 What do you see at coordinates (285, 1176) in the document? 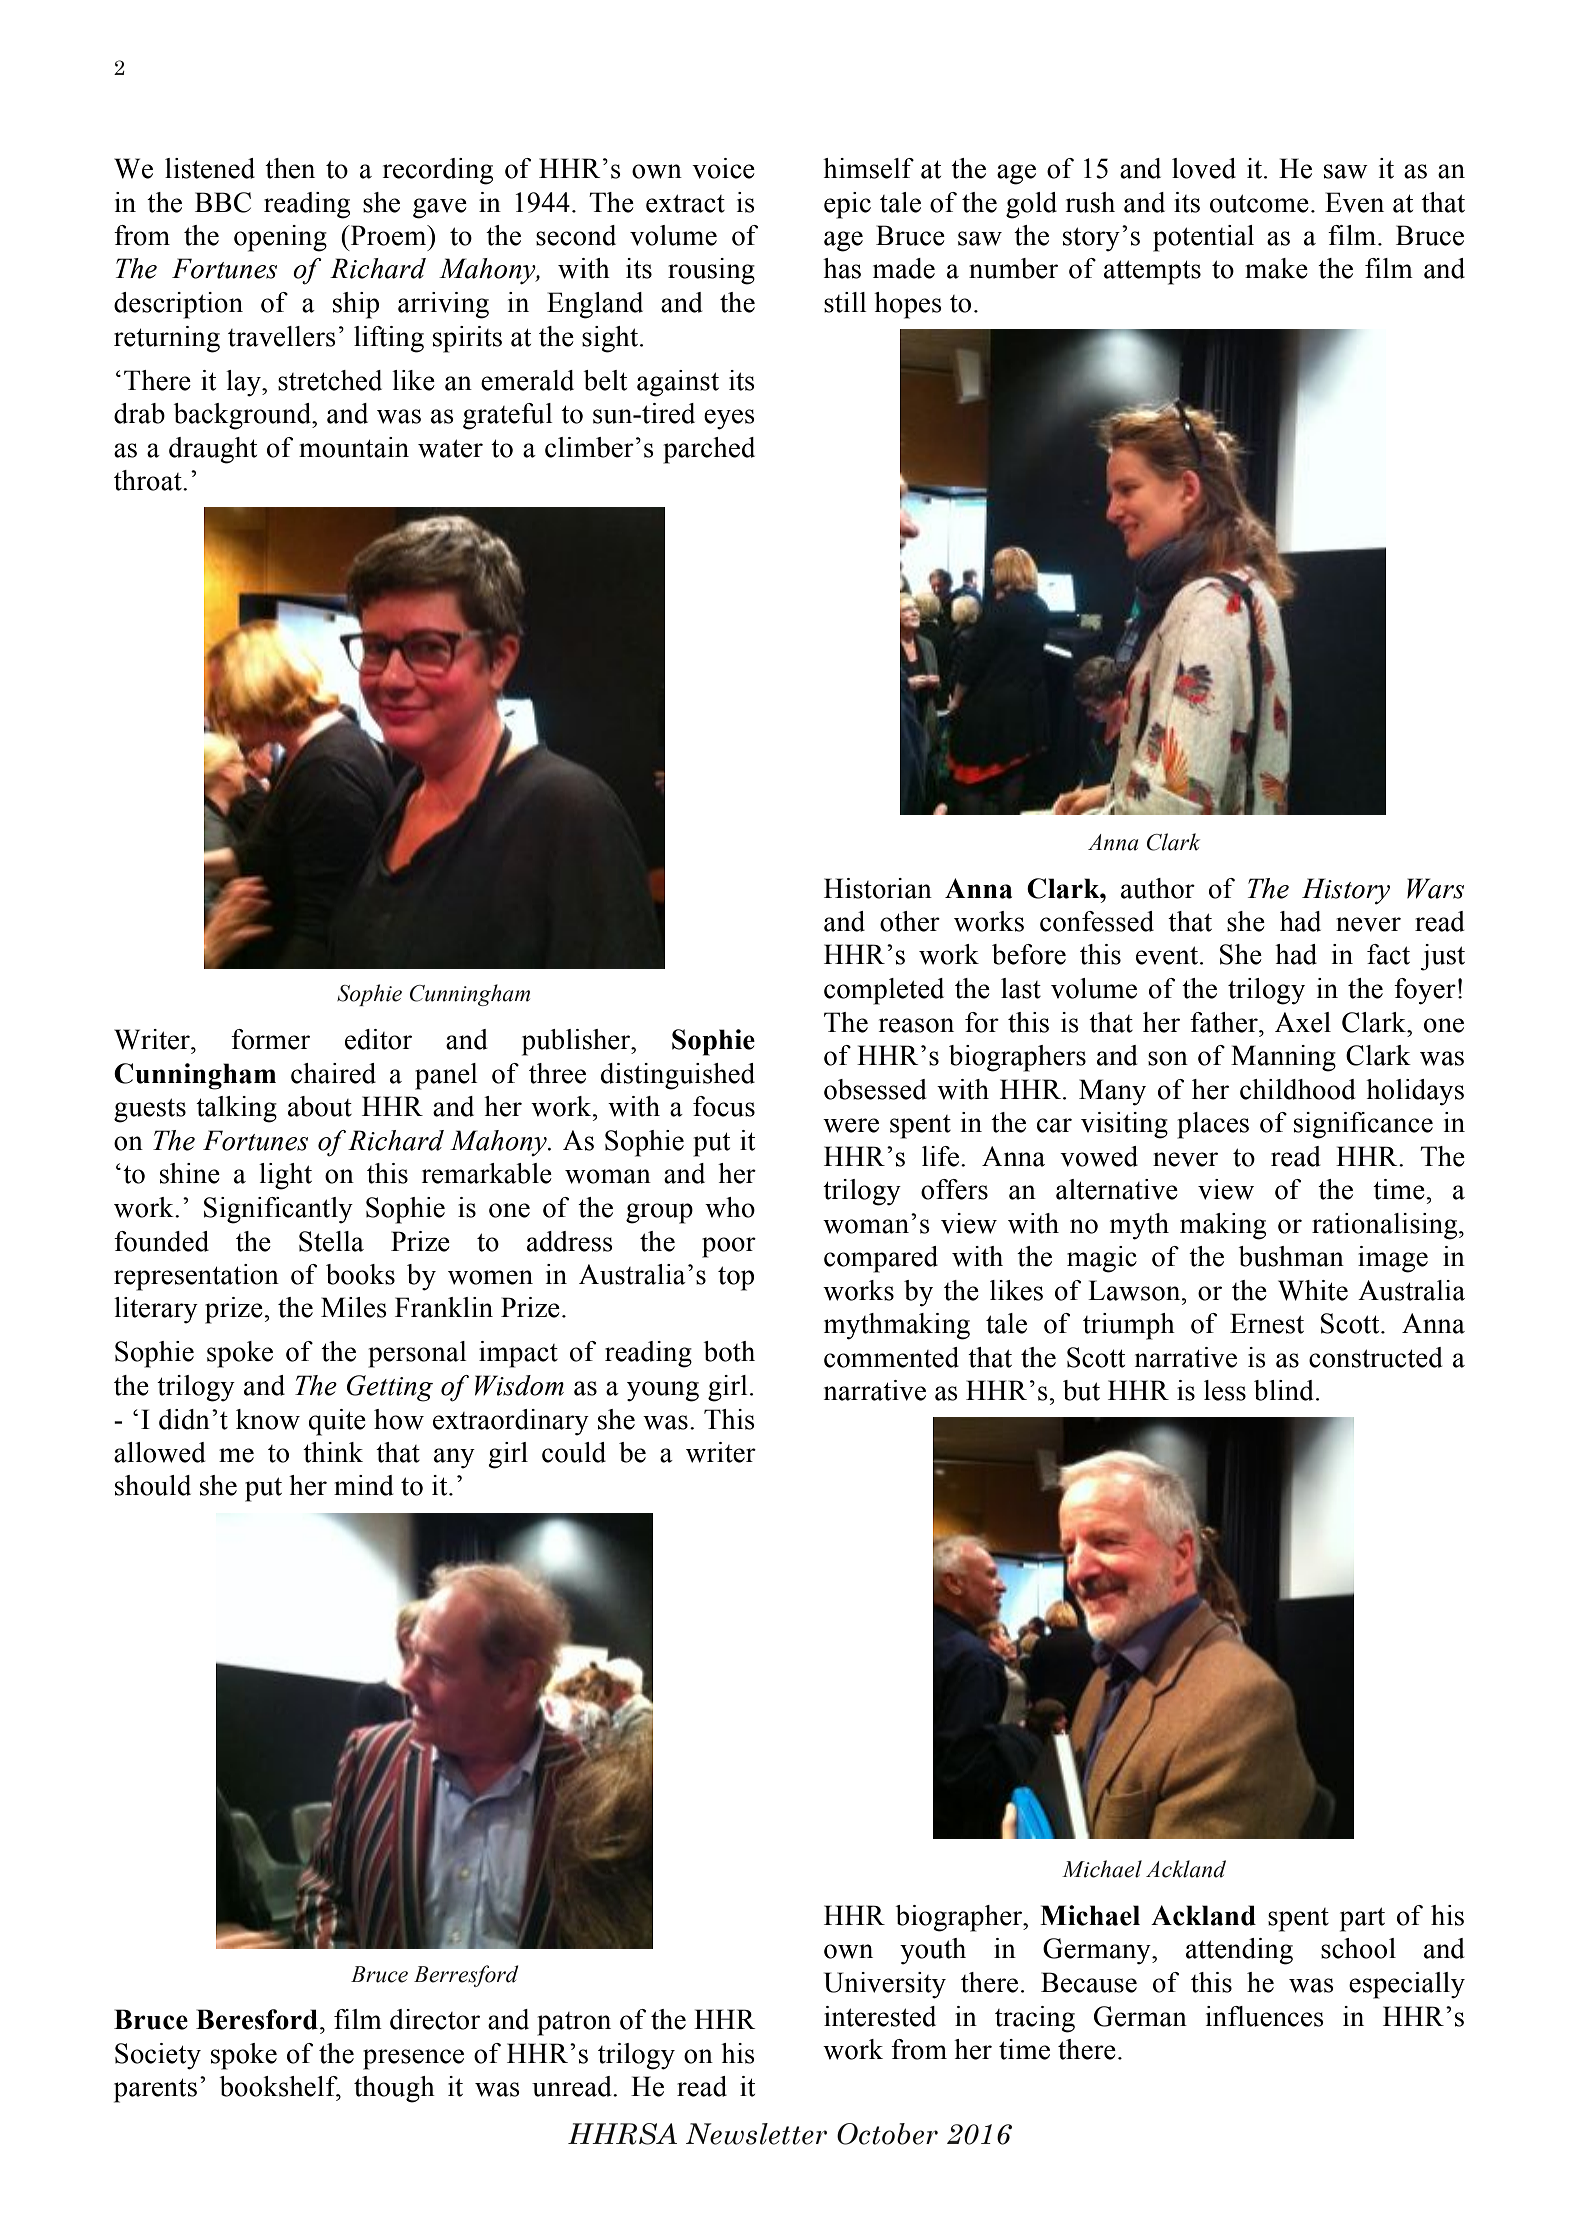
I see `light` at bounding box center [285, 1176].
